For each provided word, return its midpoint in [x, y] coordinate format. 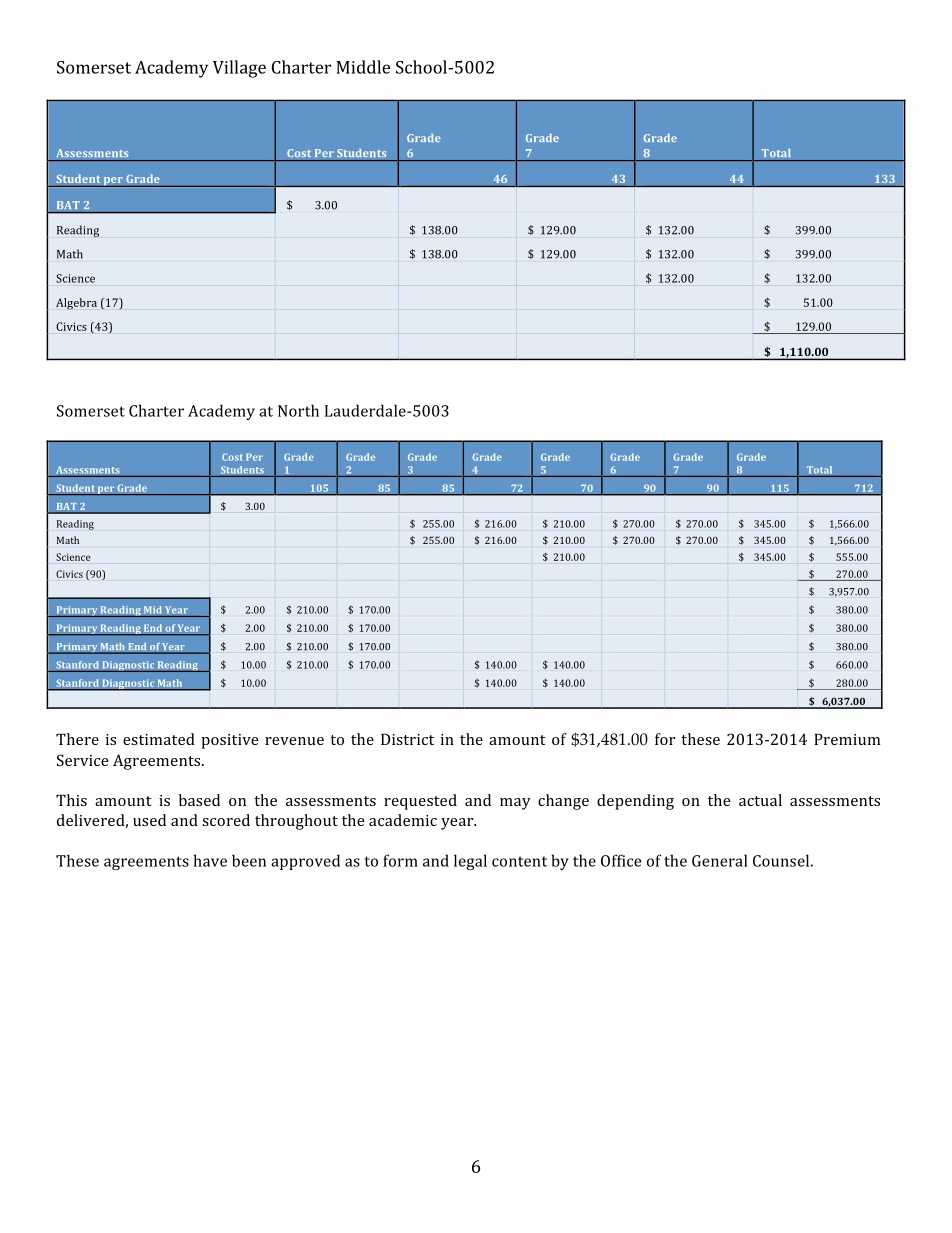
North [298, 410]
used [149, 820]
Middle [363, 67]
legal [470, 862]
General [720, 860]
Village [239, 69]
